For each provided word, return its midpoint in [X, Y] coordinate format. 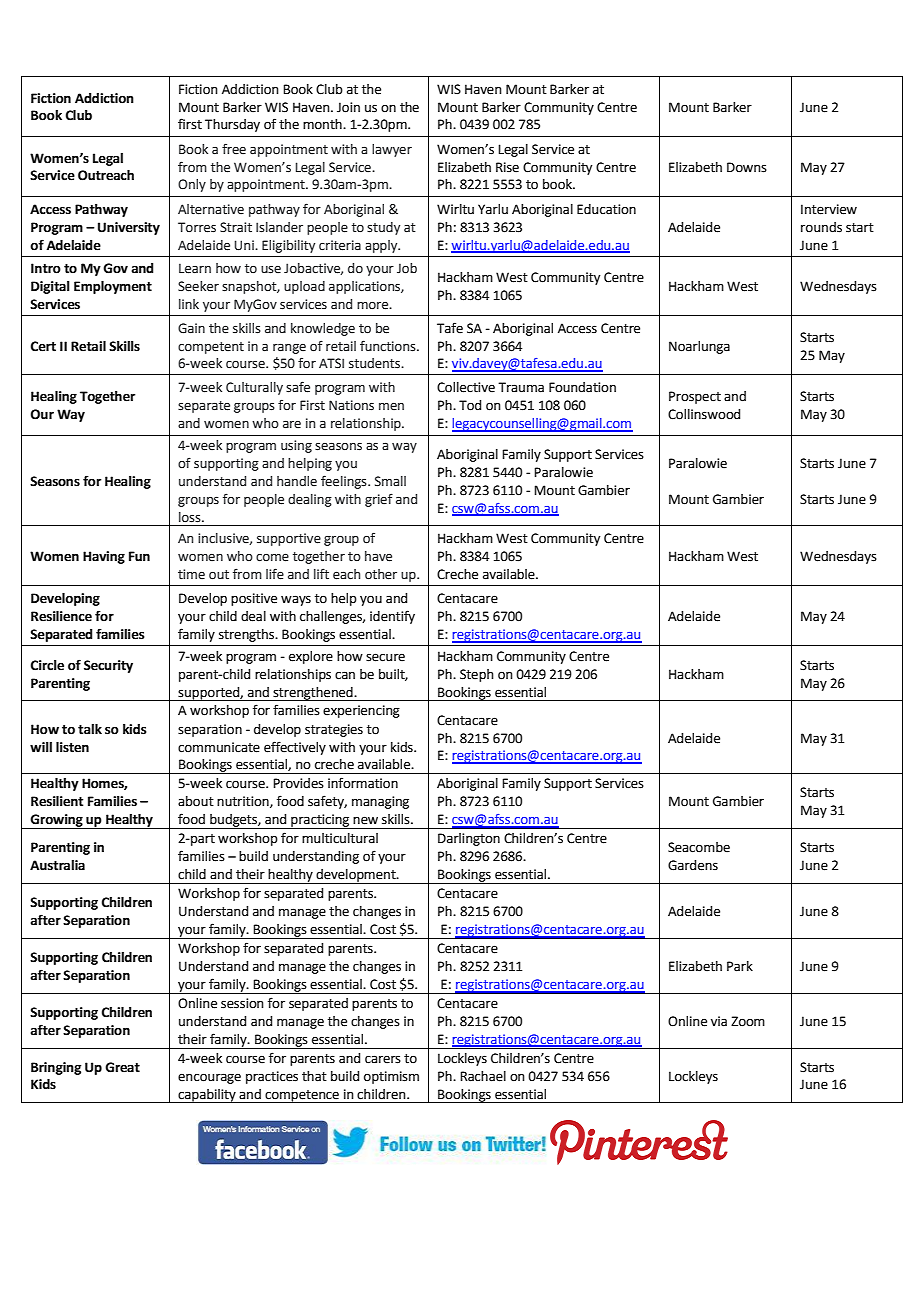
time [191, 574]
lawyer [392, 150]
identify [392, 617]
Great [122, 1067]
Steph [477, 675]
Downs [747, 167]
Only [192, 185]
